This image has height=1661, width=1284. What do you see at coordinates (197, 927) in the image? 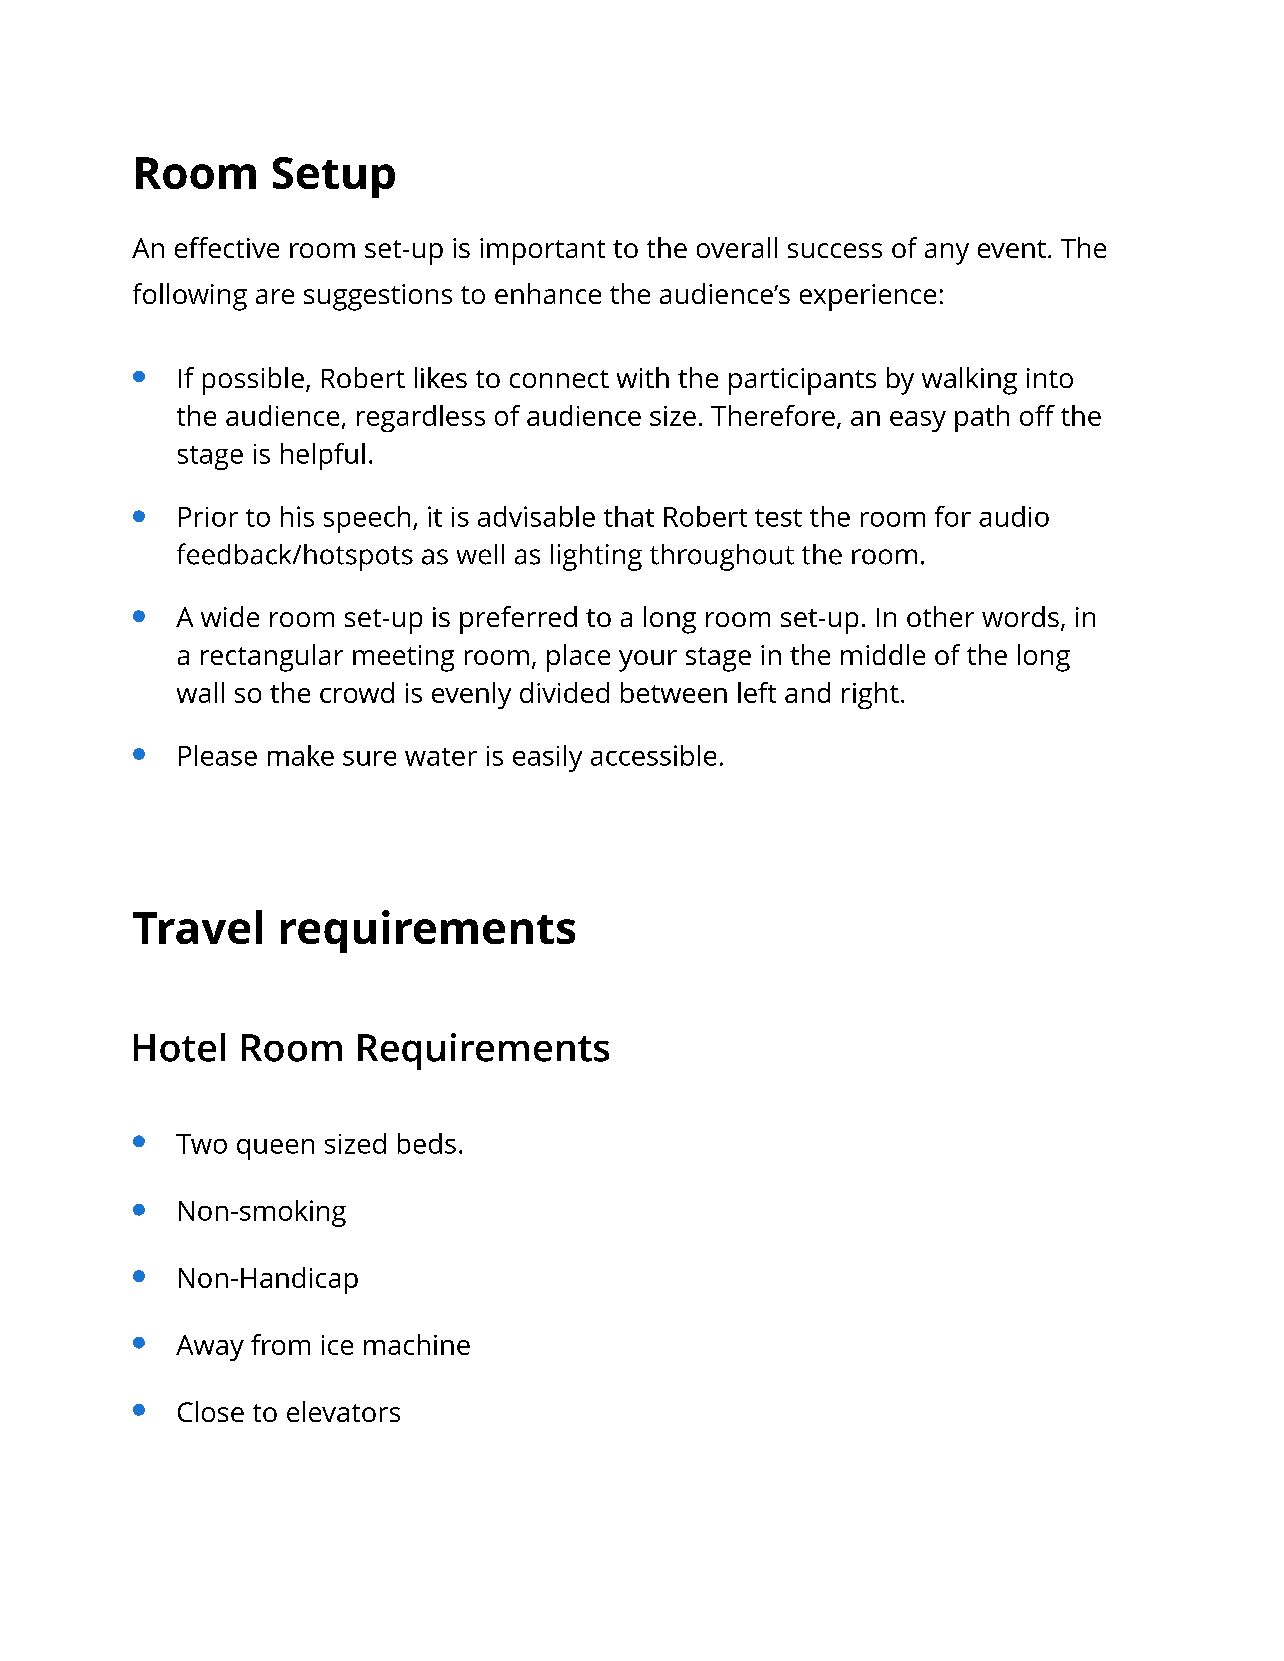
I see `Travel` at bounding box center [197, 927].
